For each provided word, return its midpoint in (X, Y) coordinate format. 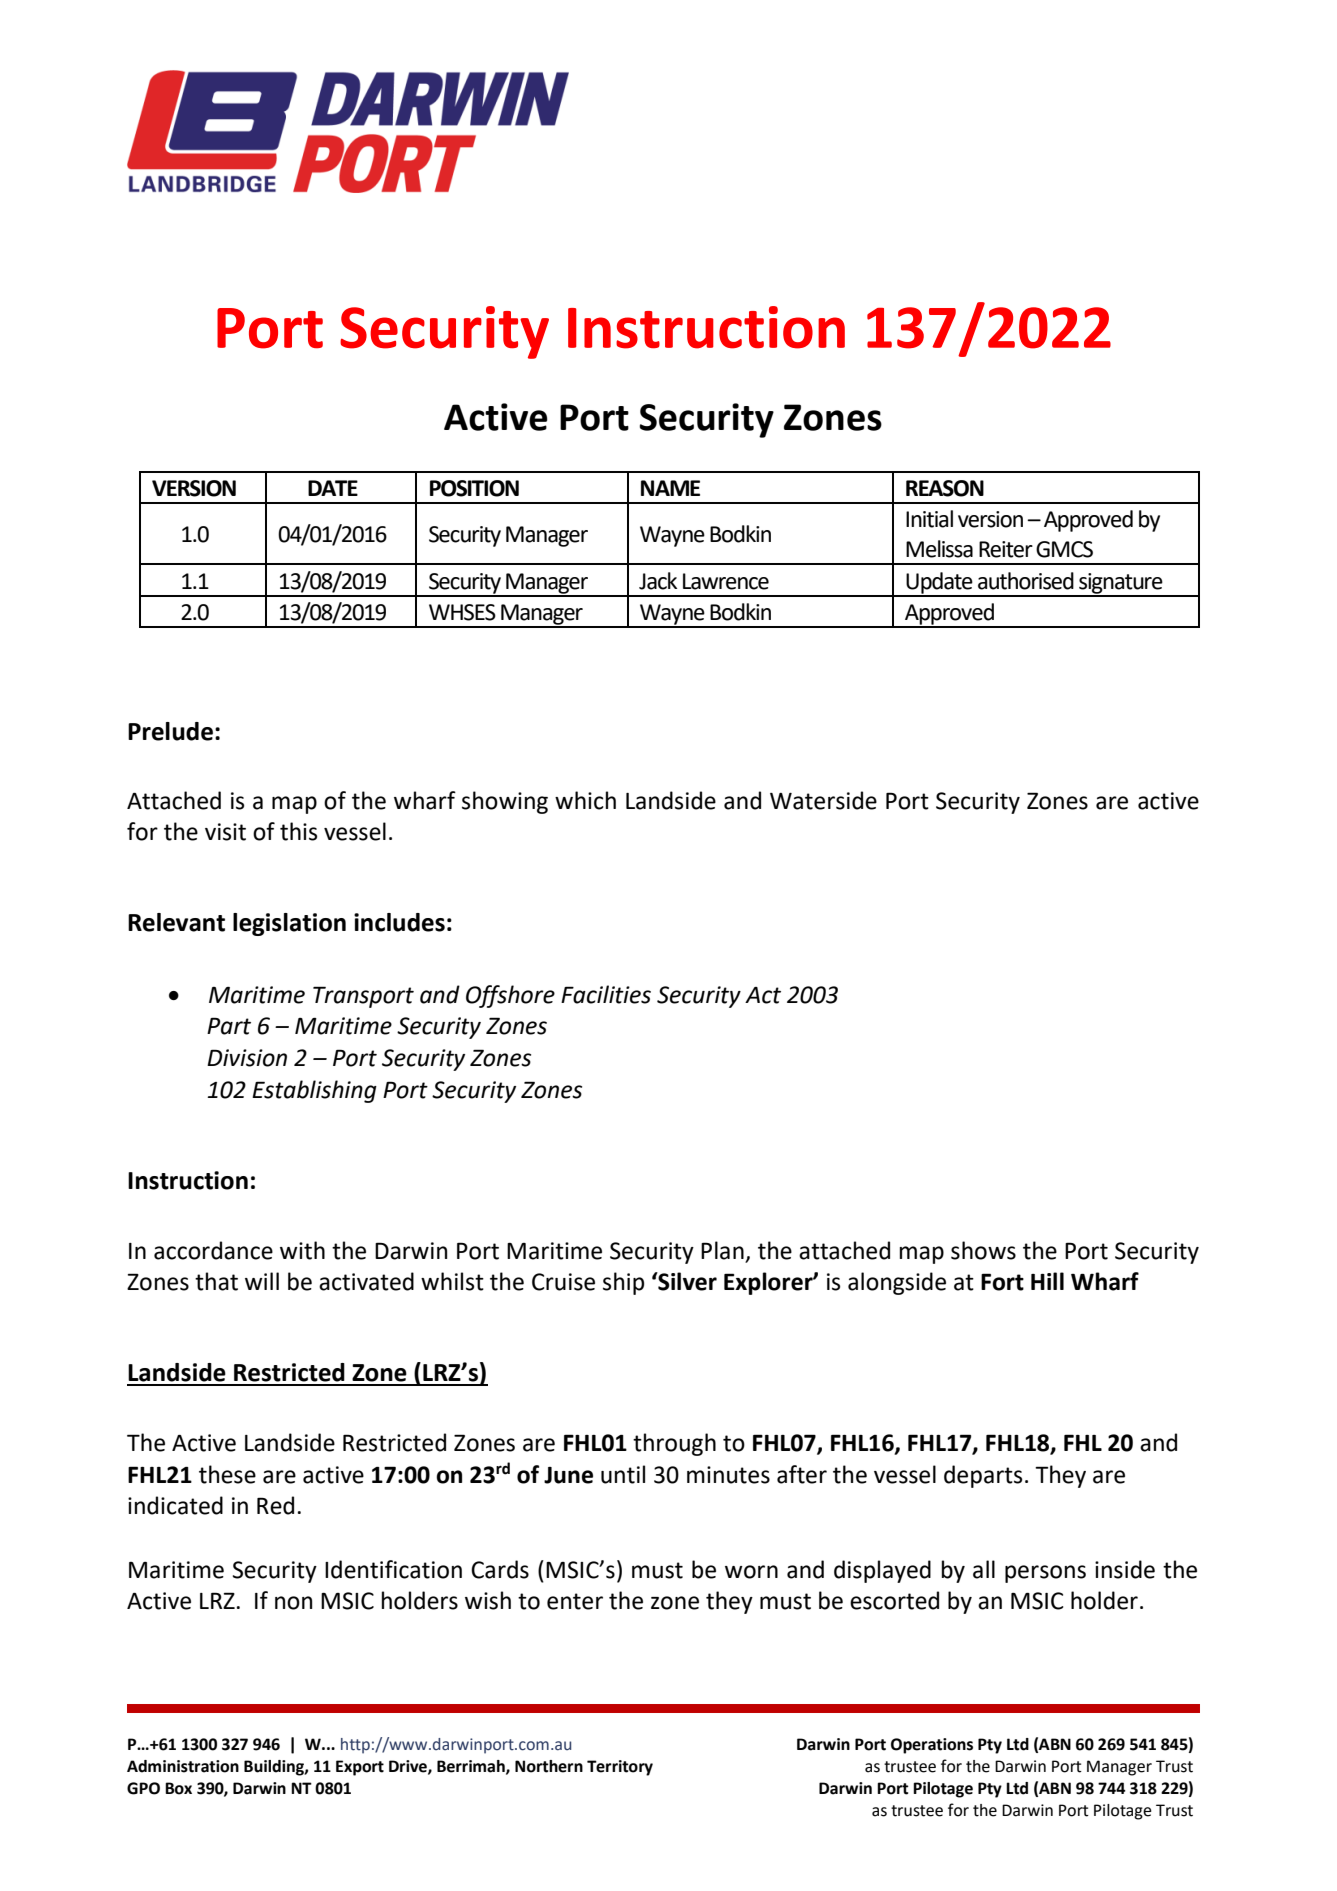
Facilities (606, 994)
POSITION (474, 488)
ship (623, 1283)
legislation (289, 924)
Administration (183, 1766)
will (262, 1281)
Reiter (1006, 549)
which (585, 800)
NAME (670, 488)
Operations (932, 1746)
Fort (1002, 1282)
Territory (620, 1768)
